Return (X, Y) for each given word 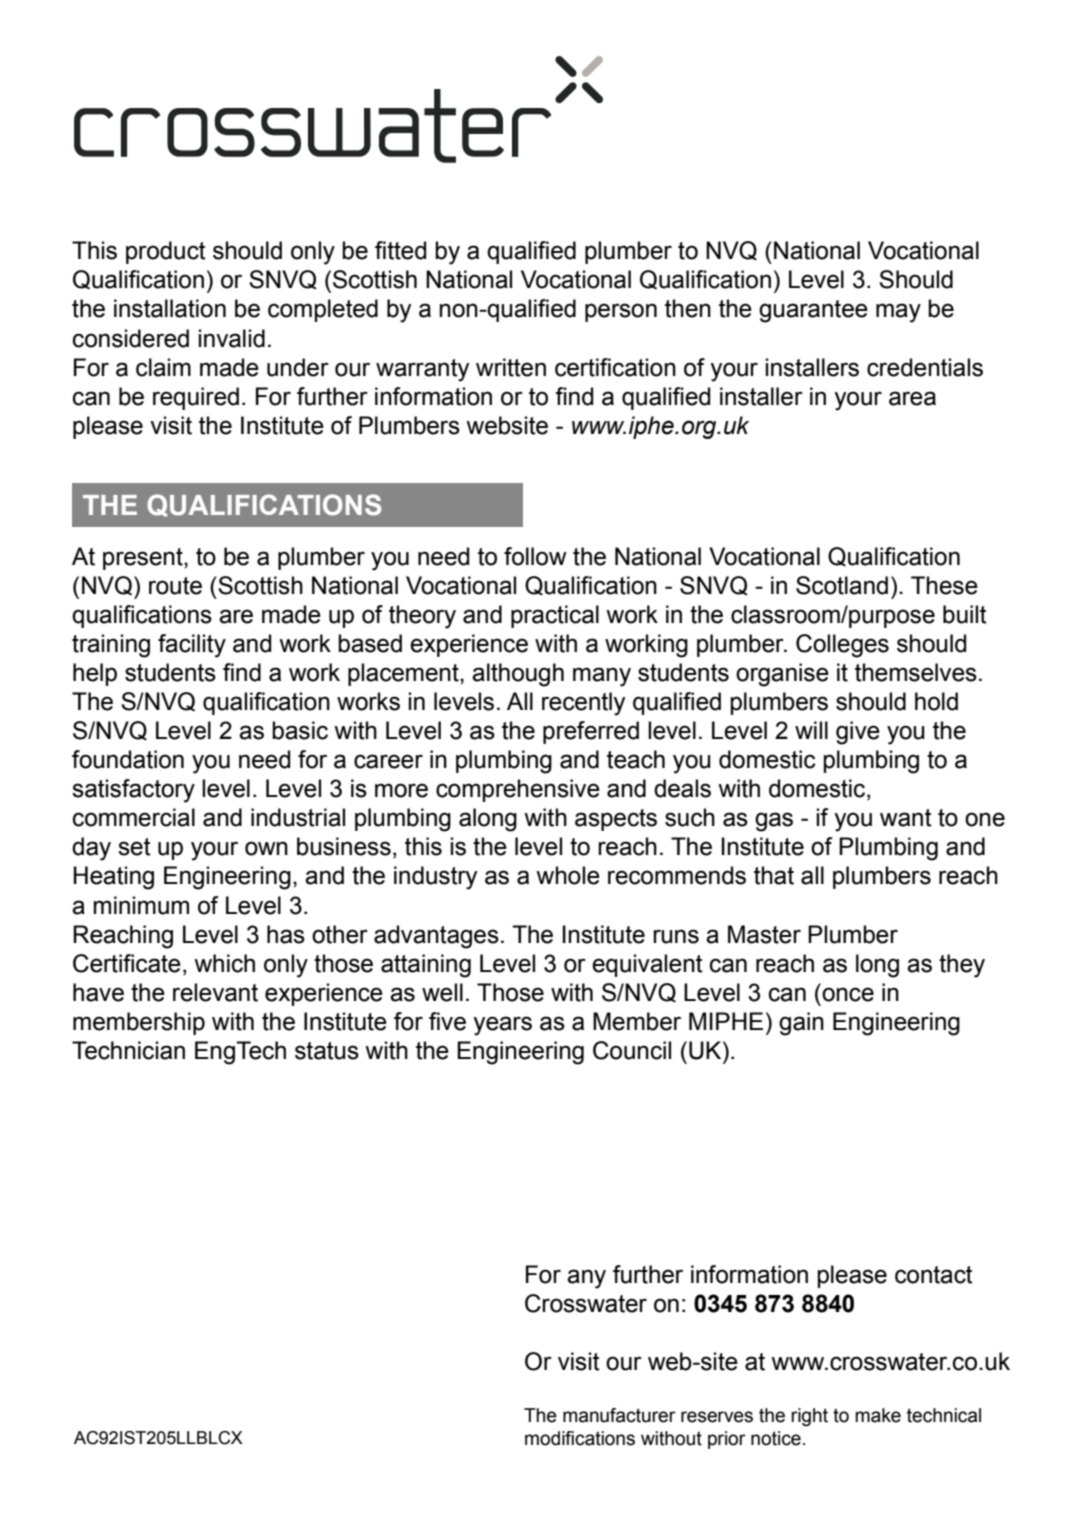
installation (170, 308)
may (898, 313)
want (906, 818)
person (621, 312)
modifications (580, 1438)
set (134, 847)
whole (568, 875)
